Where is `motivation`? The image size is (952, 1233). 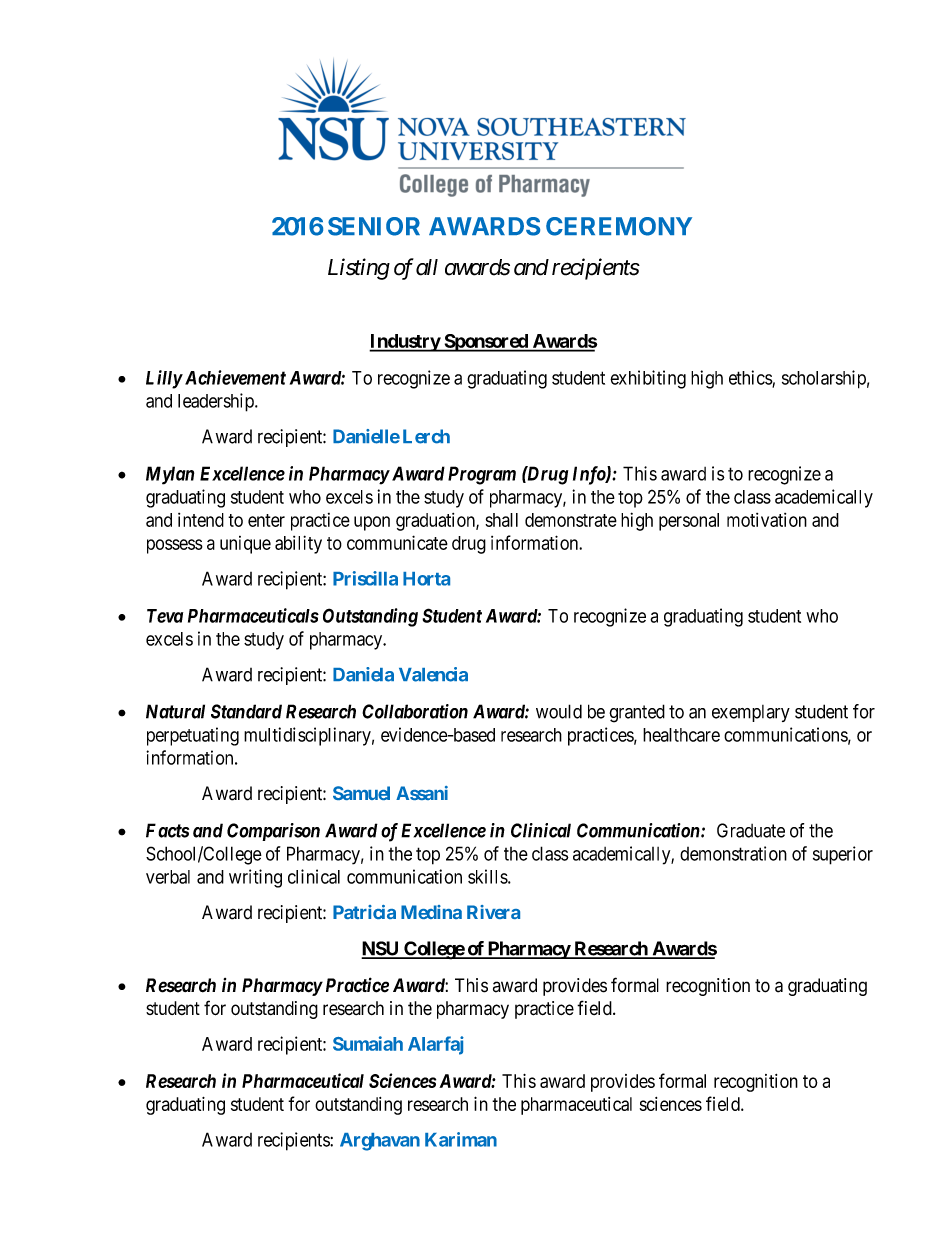
motivation is located at coordinates (767, 520).
